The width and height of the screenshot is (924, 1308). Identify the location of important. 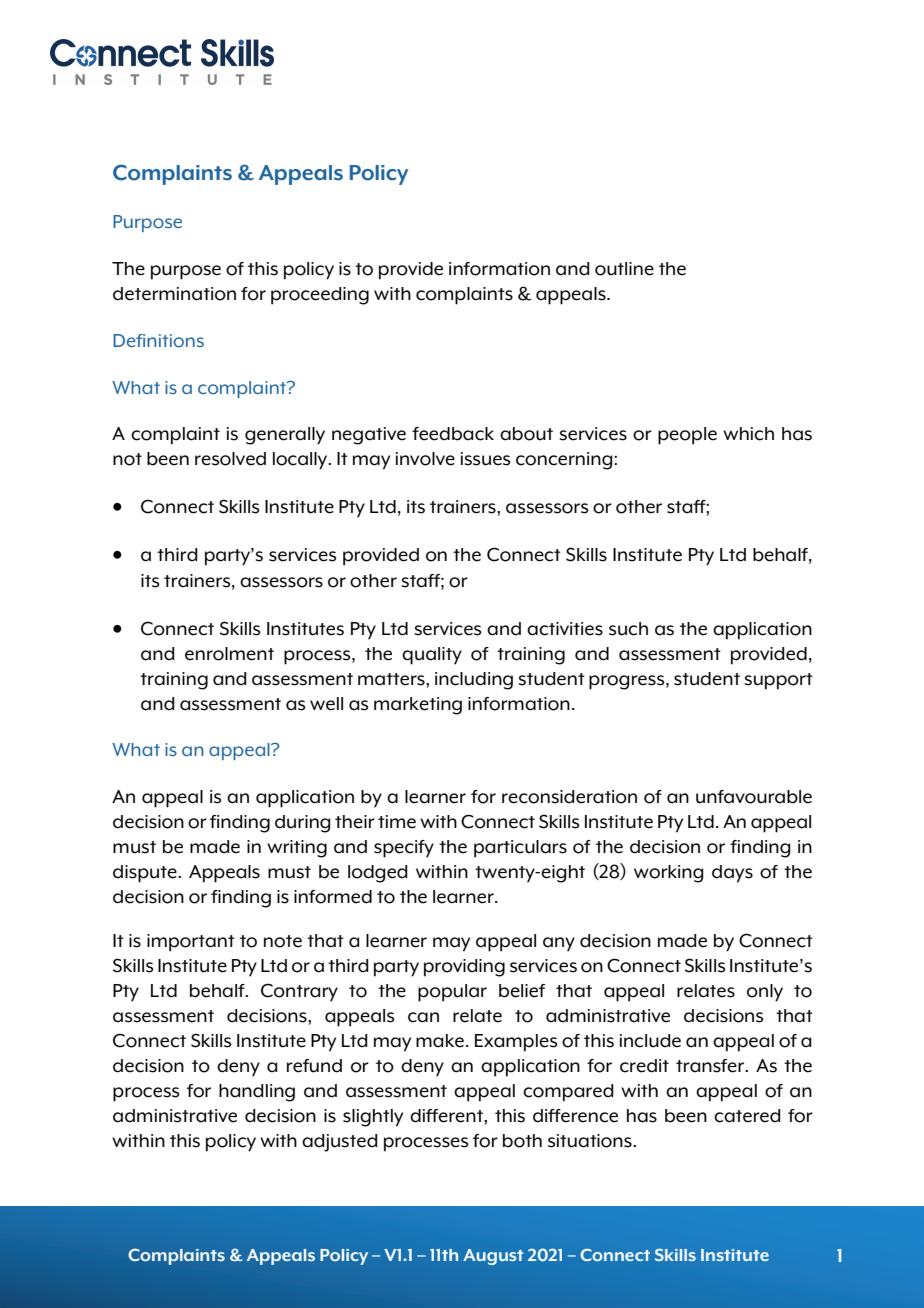
(191, 943).
